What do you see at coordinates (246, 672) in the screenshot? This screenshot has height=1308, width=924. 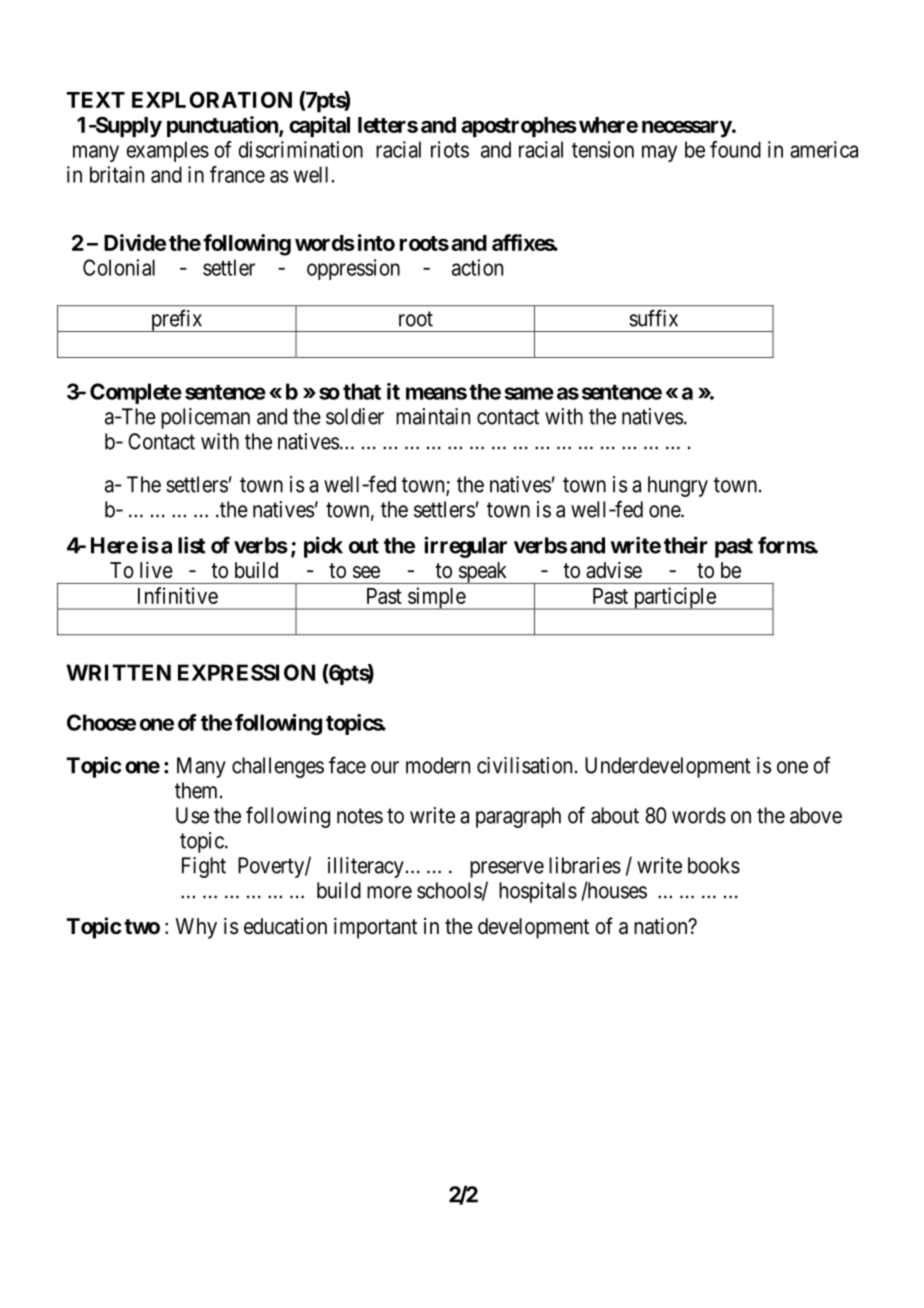 I see `EXPRESSION` at bounding box center [246, 672].
